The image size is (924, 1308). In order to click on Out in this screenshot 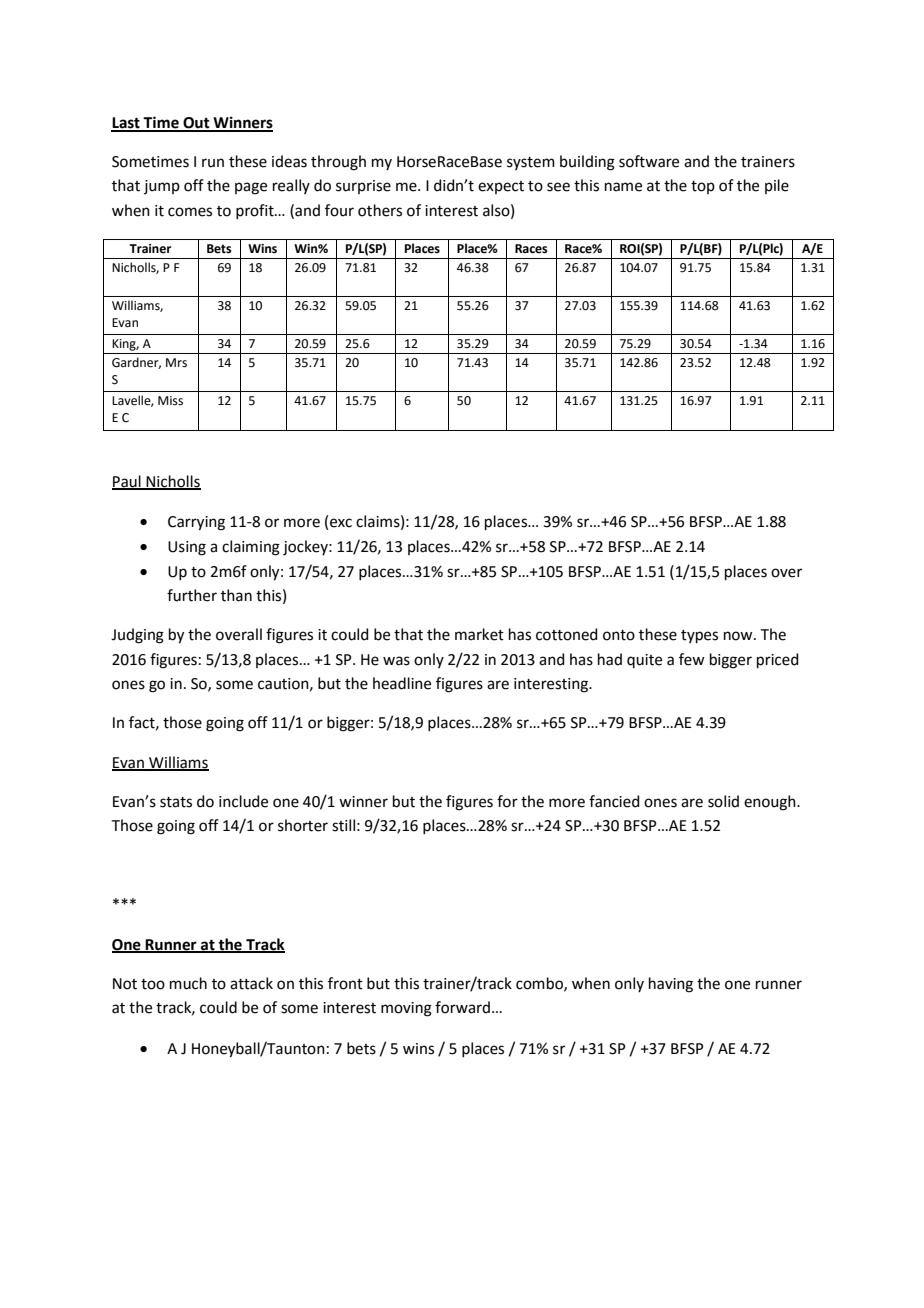, I will do `click(196, 124)`.
